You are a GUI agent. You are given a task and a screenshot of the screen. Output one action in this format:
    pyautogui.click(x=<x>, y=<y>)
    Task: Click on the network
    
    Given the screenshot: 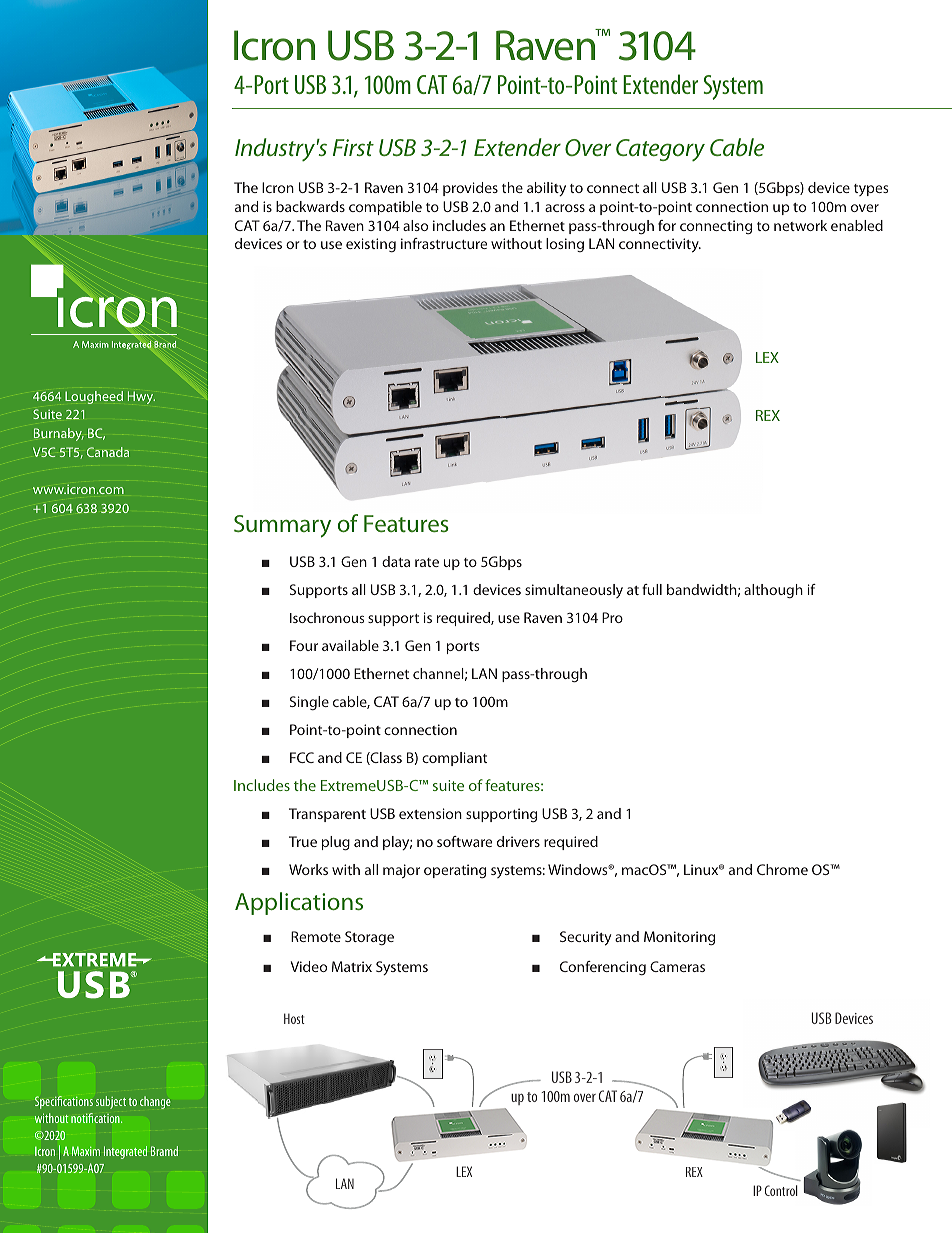 What is the action you would take?
    pyautogui.click(x=800, y=225)
